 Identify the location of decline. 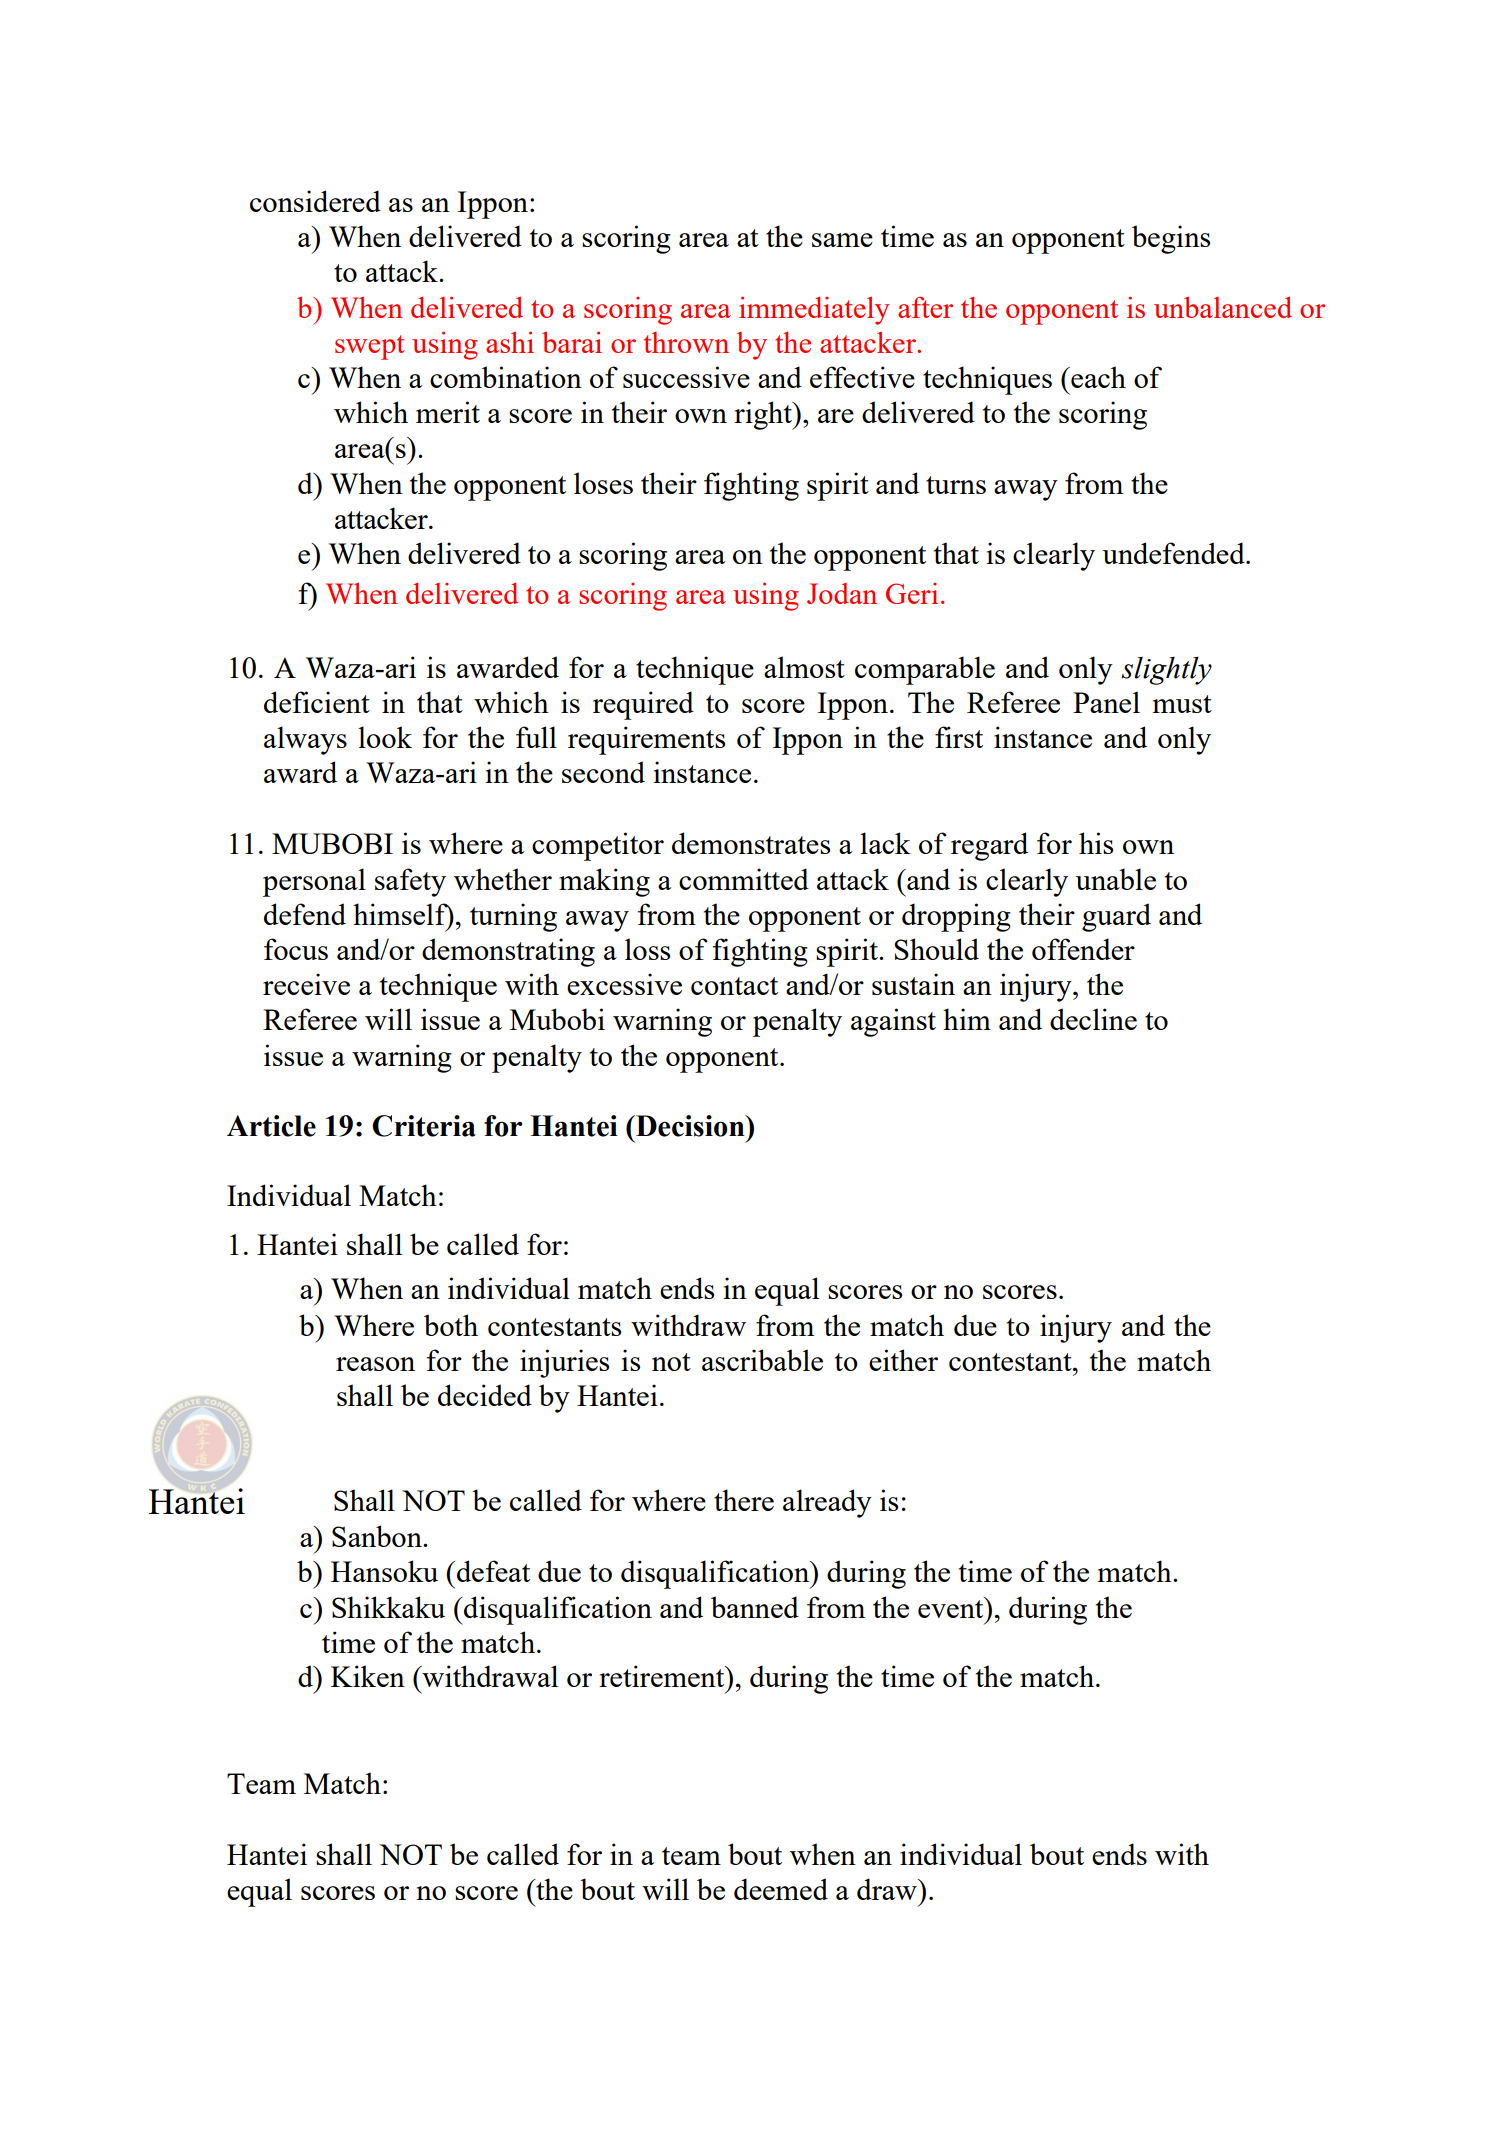
(1093, 1019).
